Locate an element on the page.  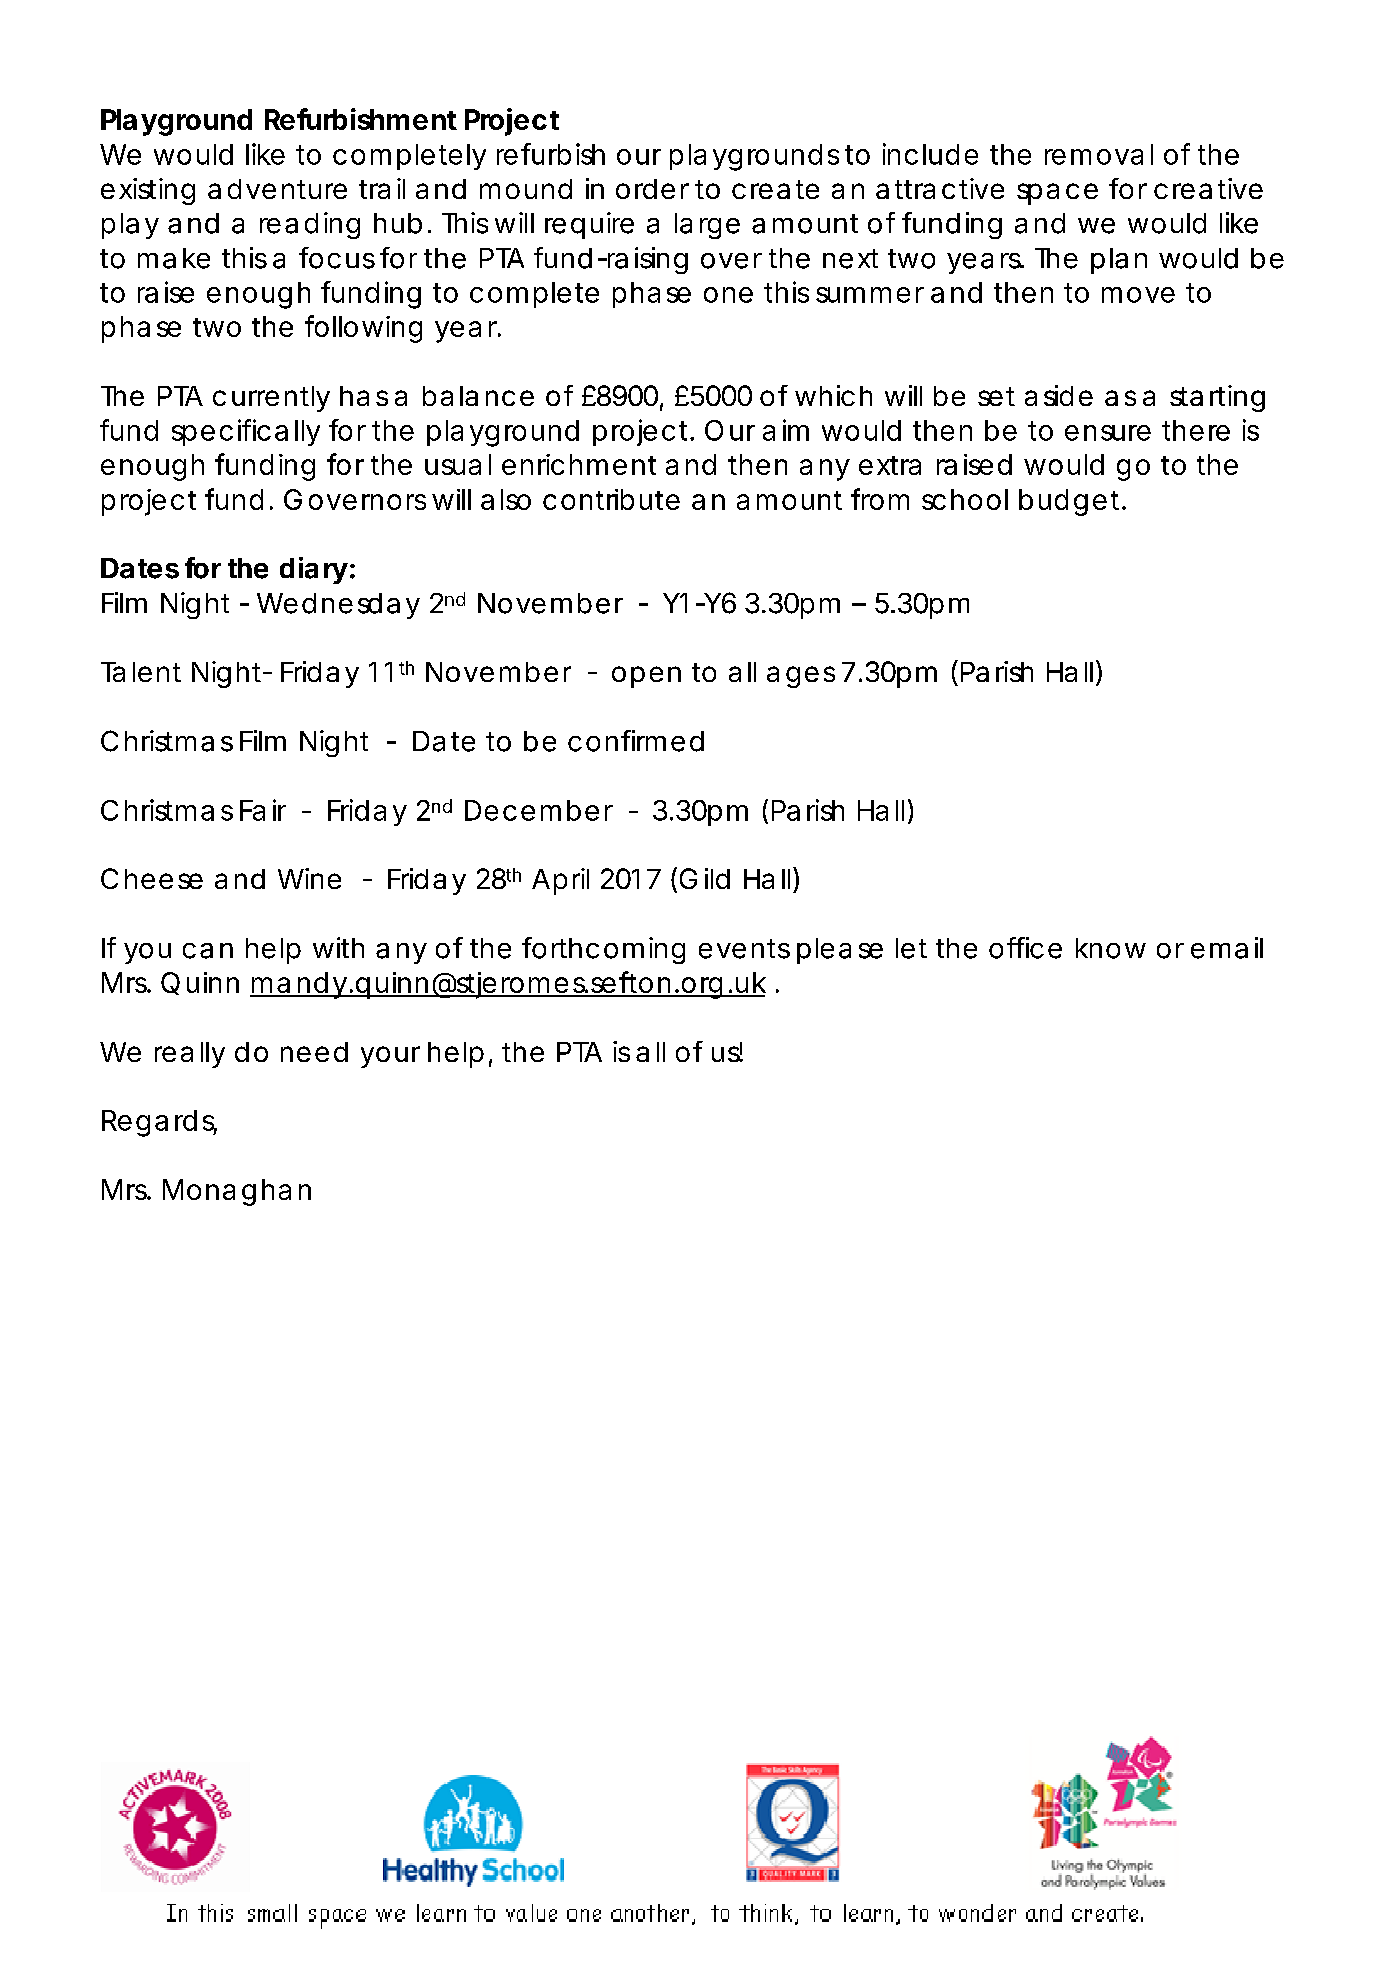
Monaghan is located at coordinates (237, 1192).
